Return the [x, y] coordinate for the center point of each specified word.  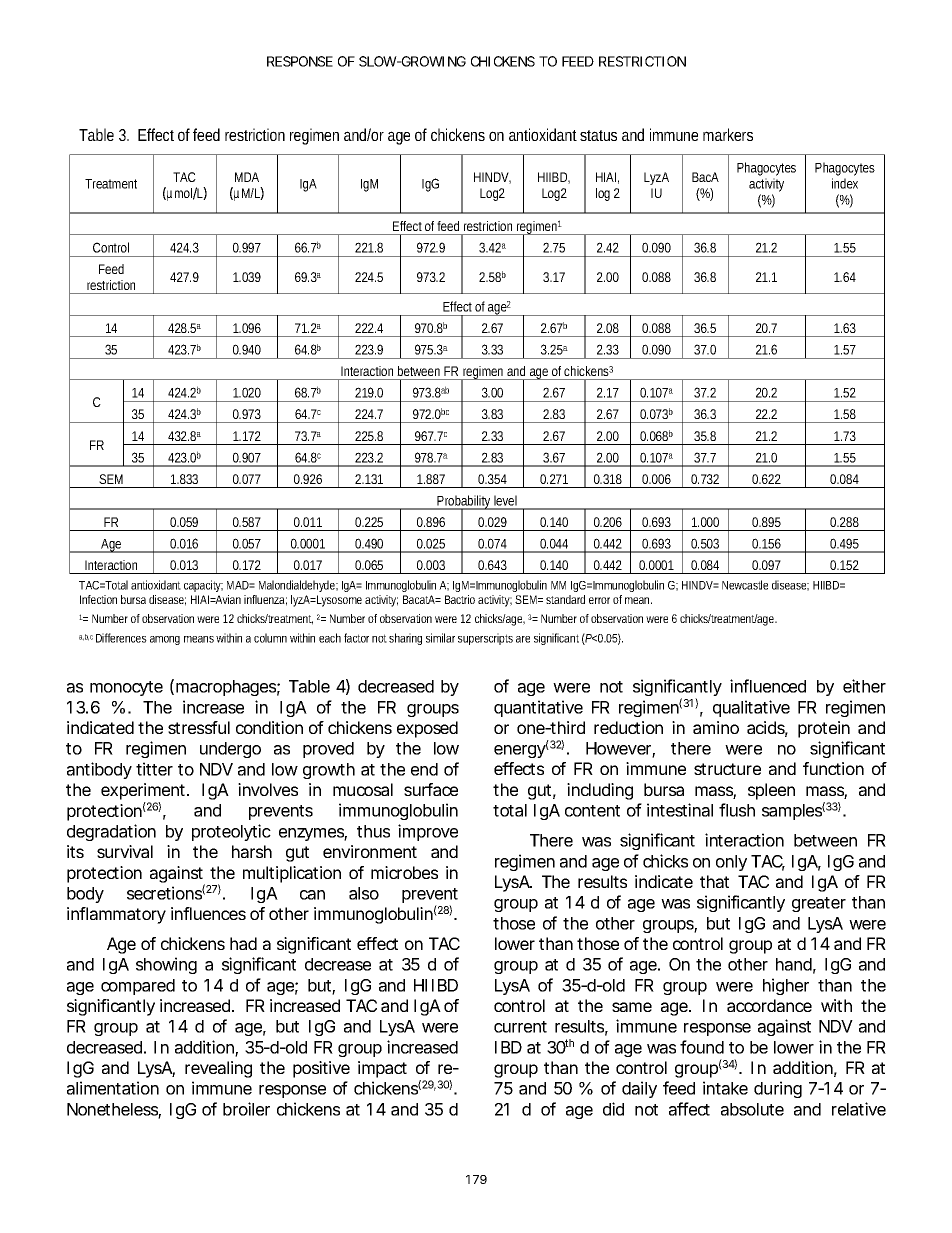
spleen [771, 791]
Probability [464, 503]
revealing [218, 1069]
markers [728, 134]
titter [154, 769]
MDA [247, 177]
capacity [203, 586]
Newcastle [745, 585]
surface [431, 789]
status [598, 135]
